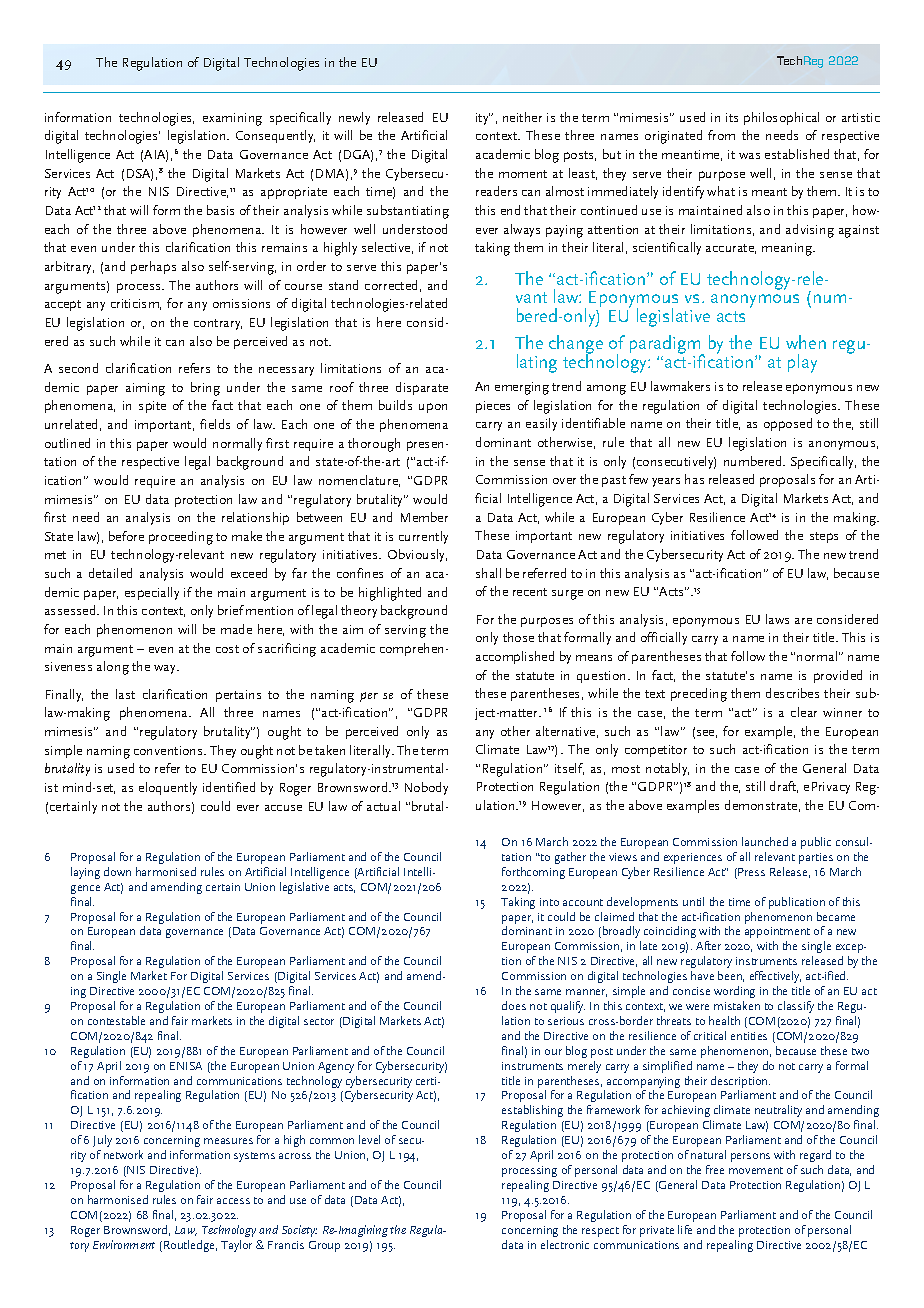  What do you see at coordinates (515, 657) in the screenshot?
I see `accomplished` at bounding box center [515, 657].
